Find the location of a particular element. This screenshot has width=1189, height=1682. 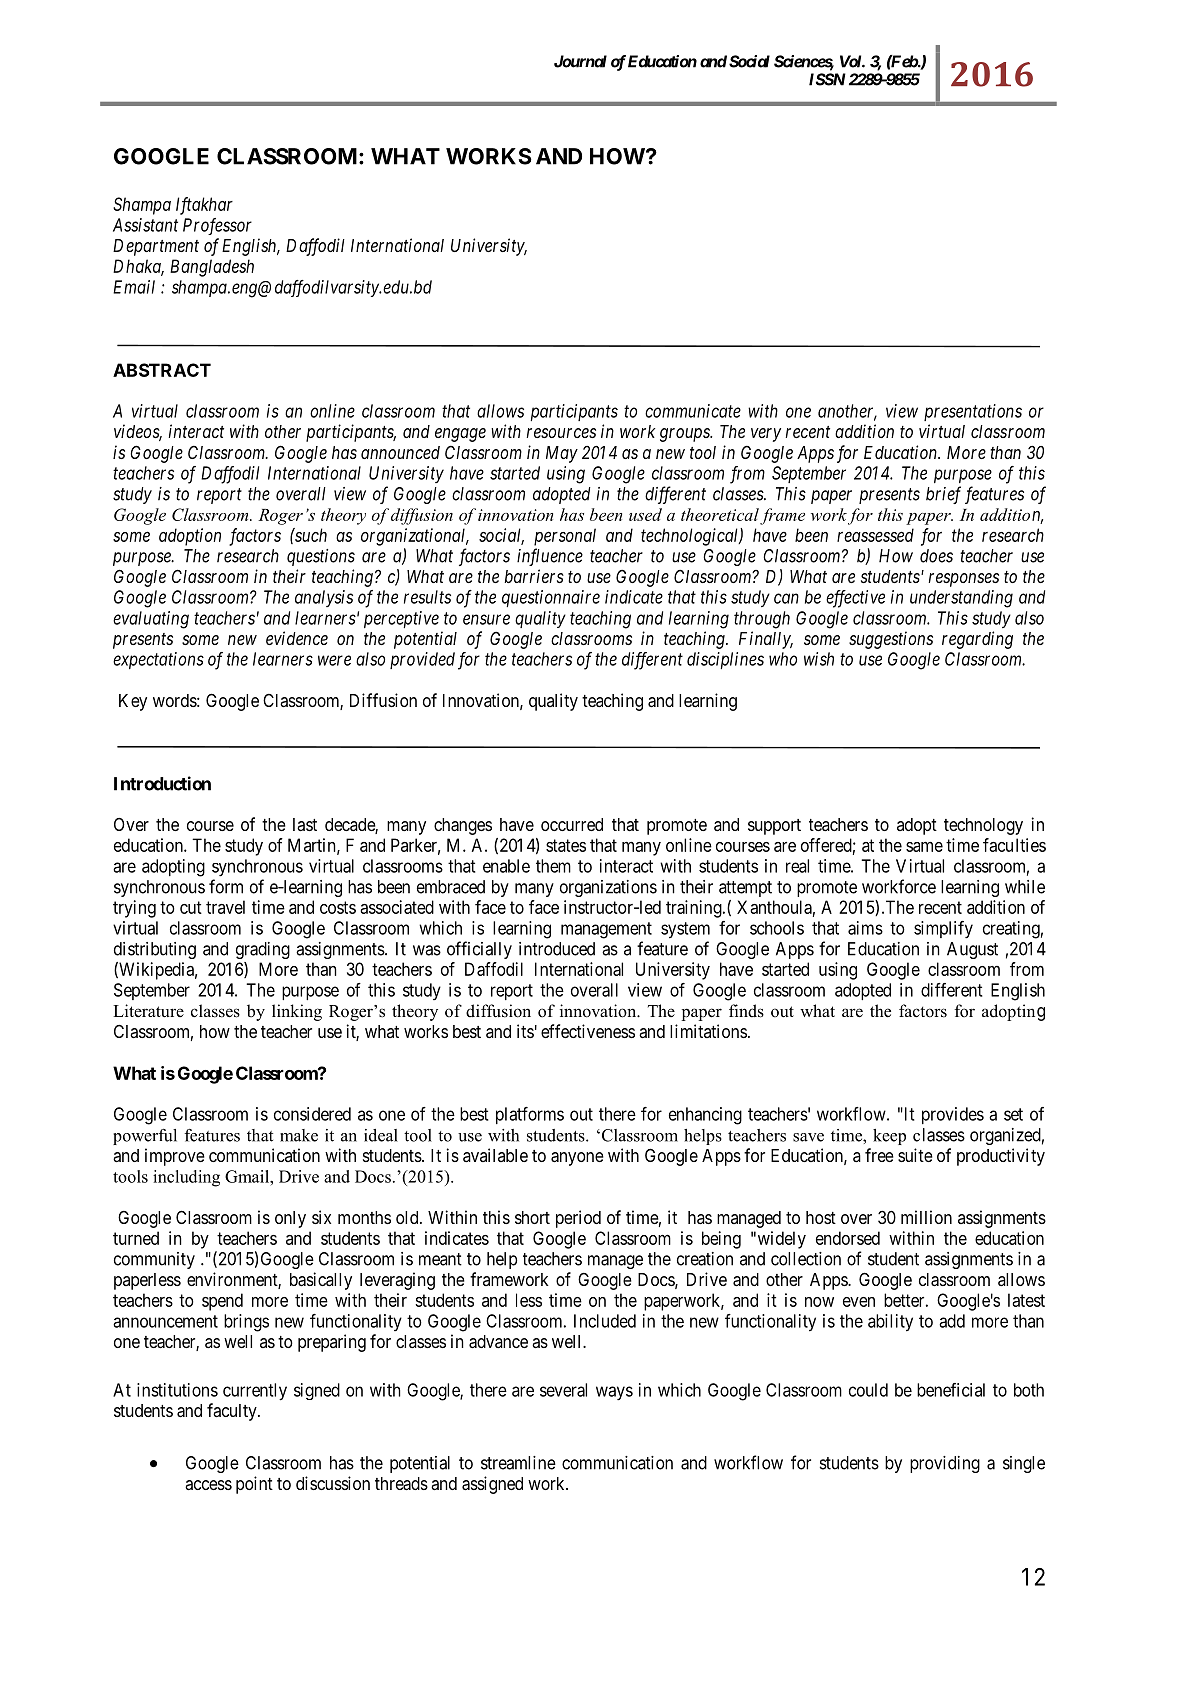

make is located at coordinates (299, 1135).
